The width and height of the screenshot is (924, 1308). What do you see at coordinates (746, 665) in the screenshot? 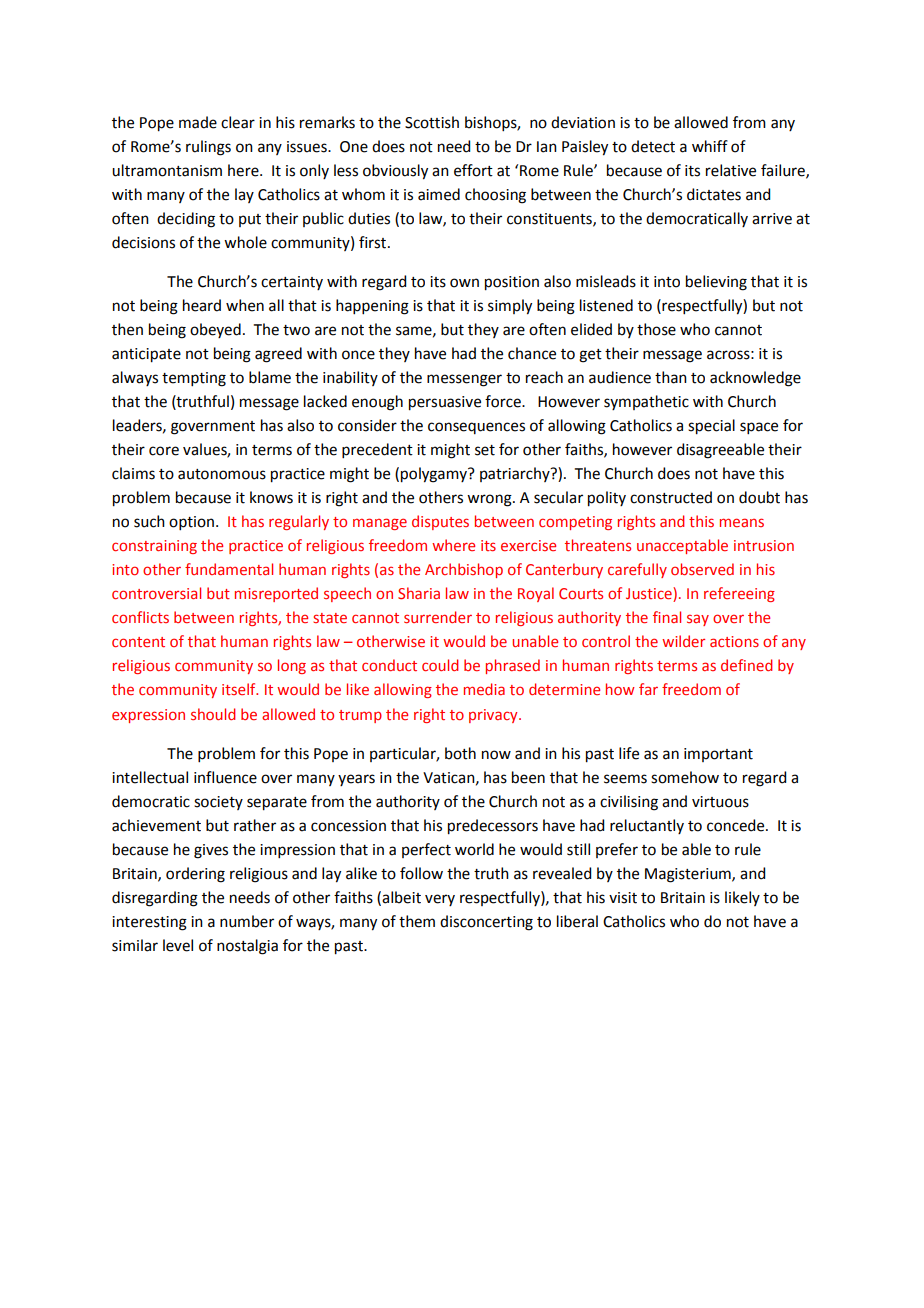
I see `defined` at bounding box center [746, 665].
